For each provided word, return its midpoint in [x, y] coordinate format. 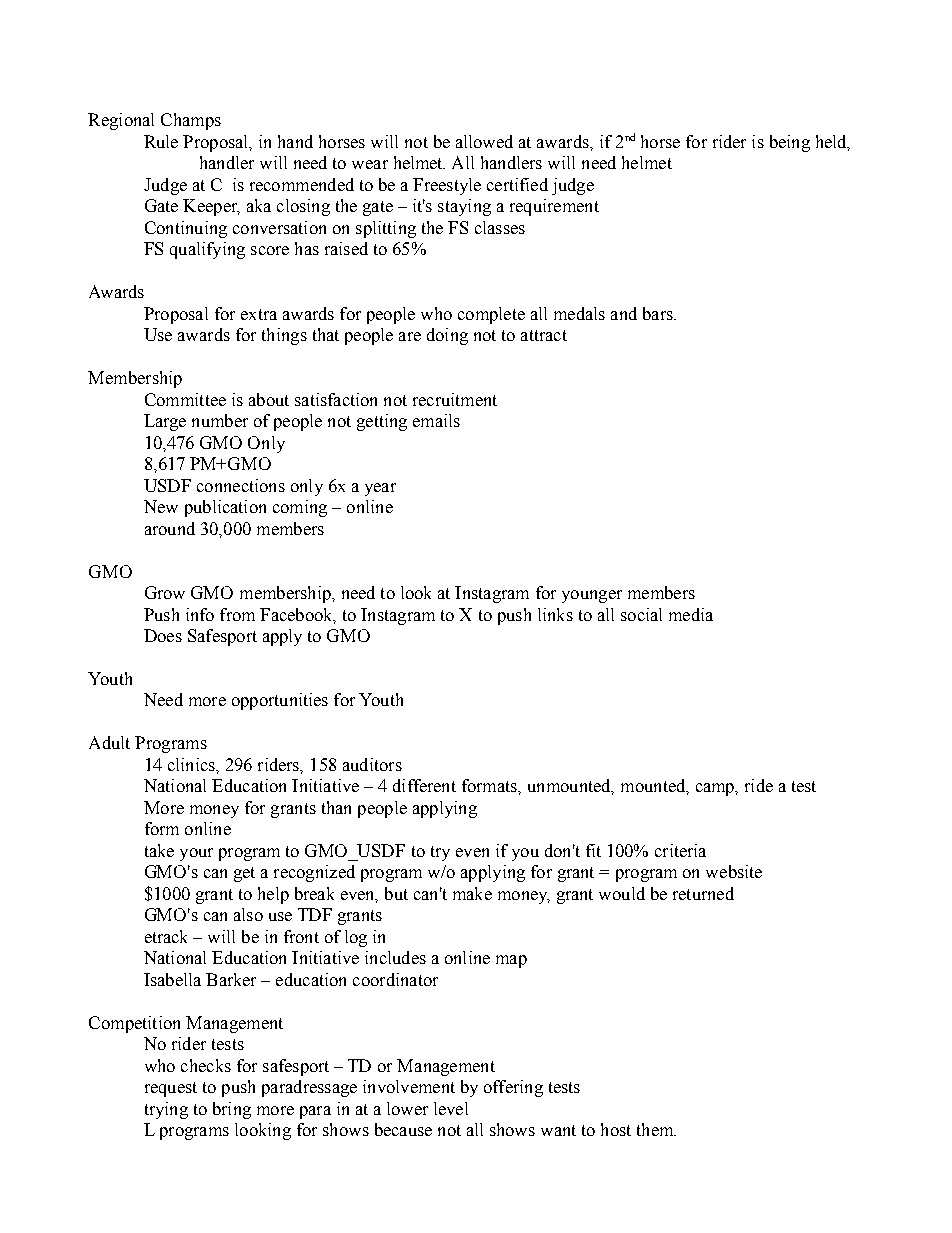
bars [659, 313]
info [200, 614]
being [790, 143]
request [171, 1089]
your [196, 854]
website [734, 871]
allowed [484, 141]
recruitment [455, 399]
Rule [161, 141]
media [691, 614]
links [555, 614]
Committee [185, 399]
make [472, 893]
